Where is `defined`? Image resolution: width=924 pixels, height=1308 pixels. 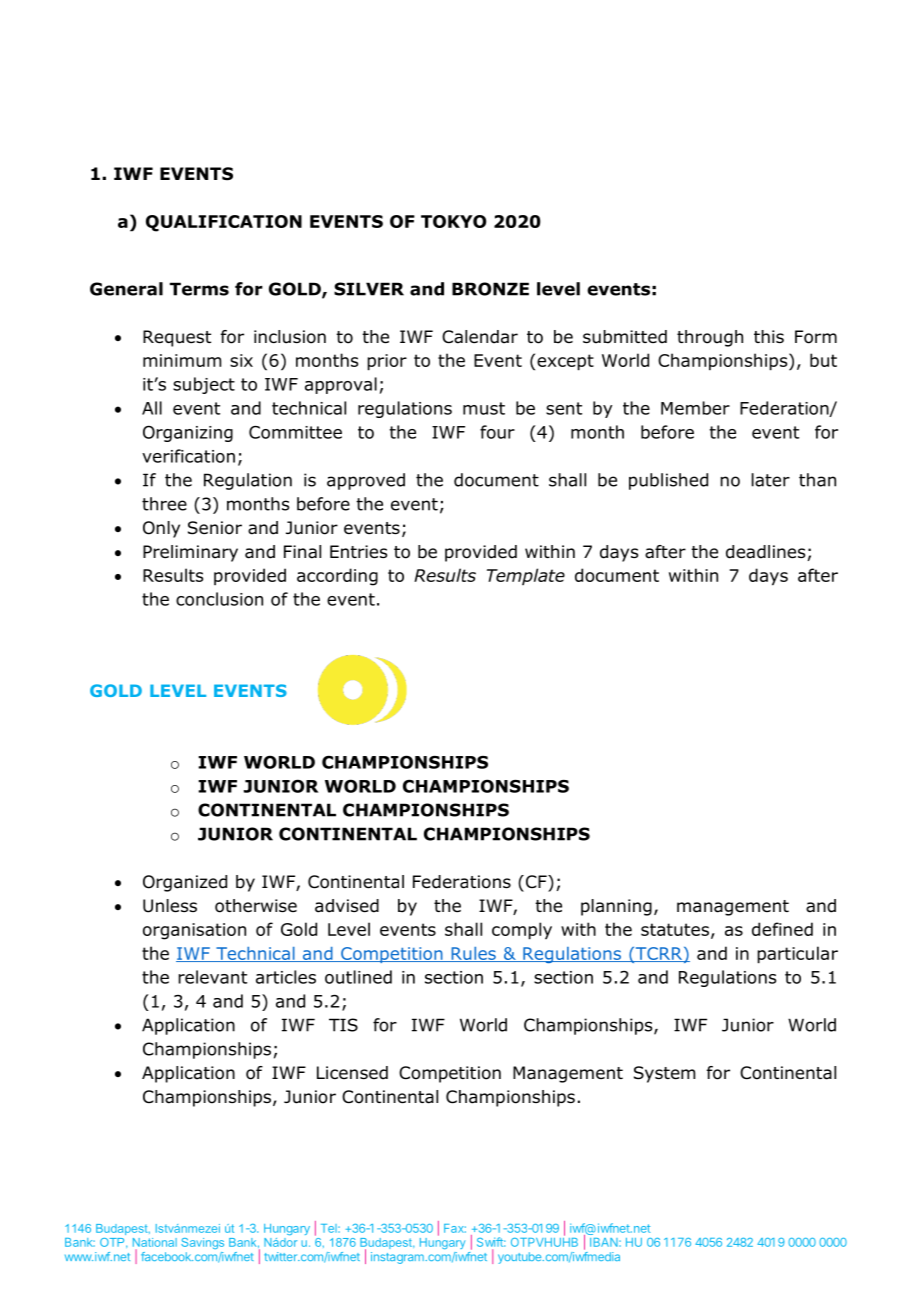 defined is located at coordinates (782, 929).
